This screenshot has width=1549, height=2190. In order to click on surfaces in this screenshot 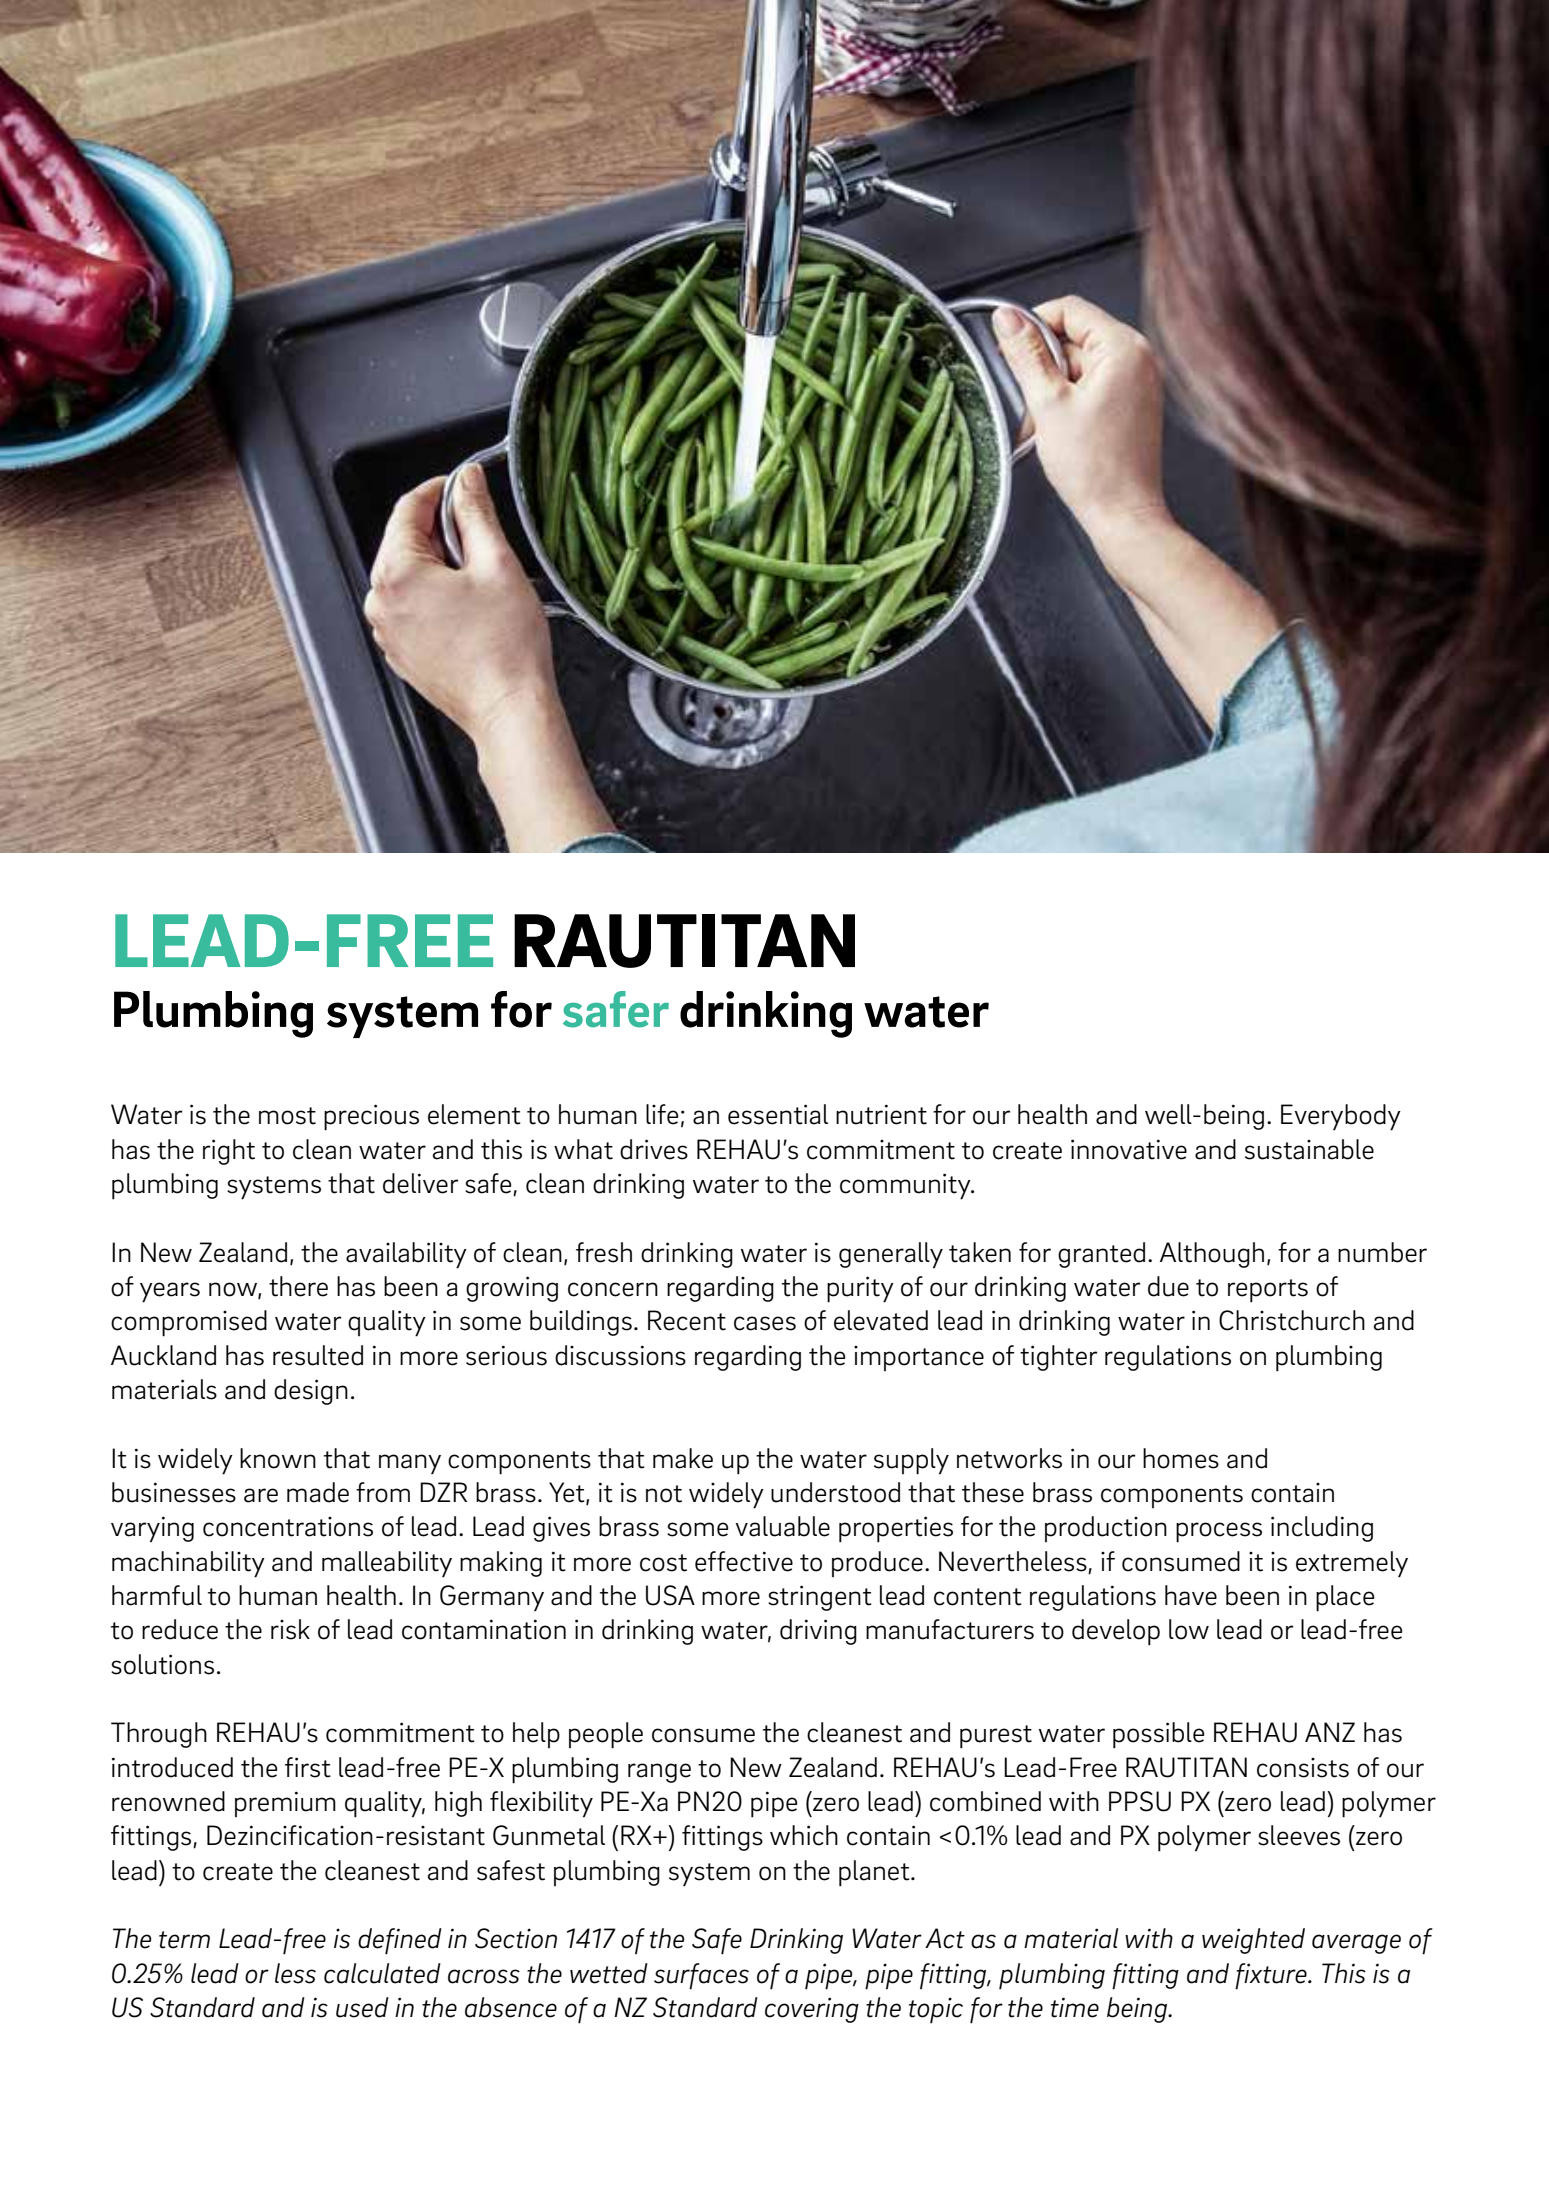, I will do `click(701, 1976)`.
